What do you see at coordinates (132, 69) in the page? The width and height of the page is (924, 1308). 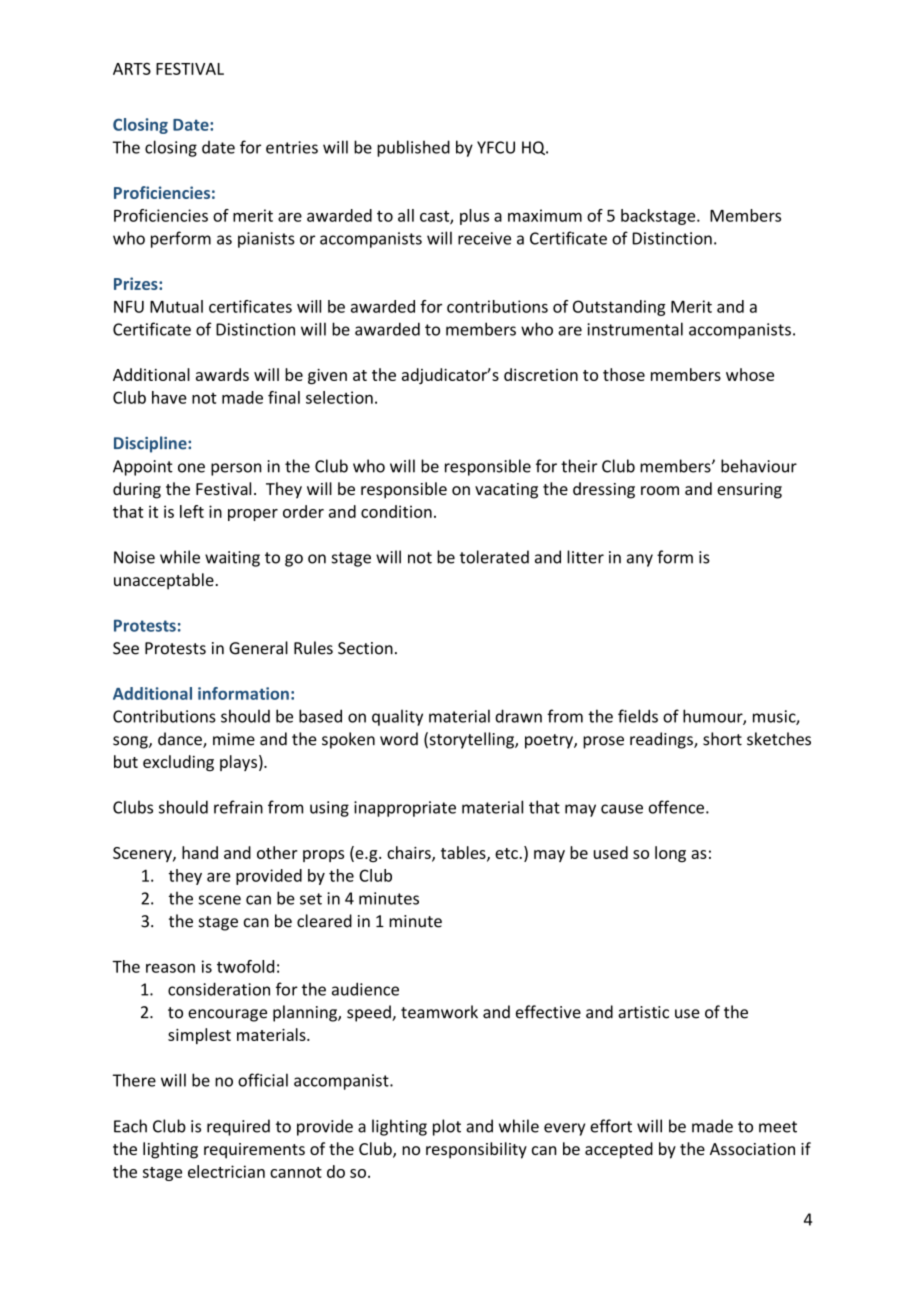 I see `ARTS` at bounding box center [132, 69].
